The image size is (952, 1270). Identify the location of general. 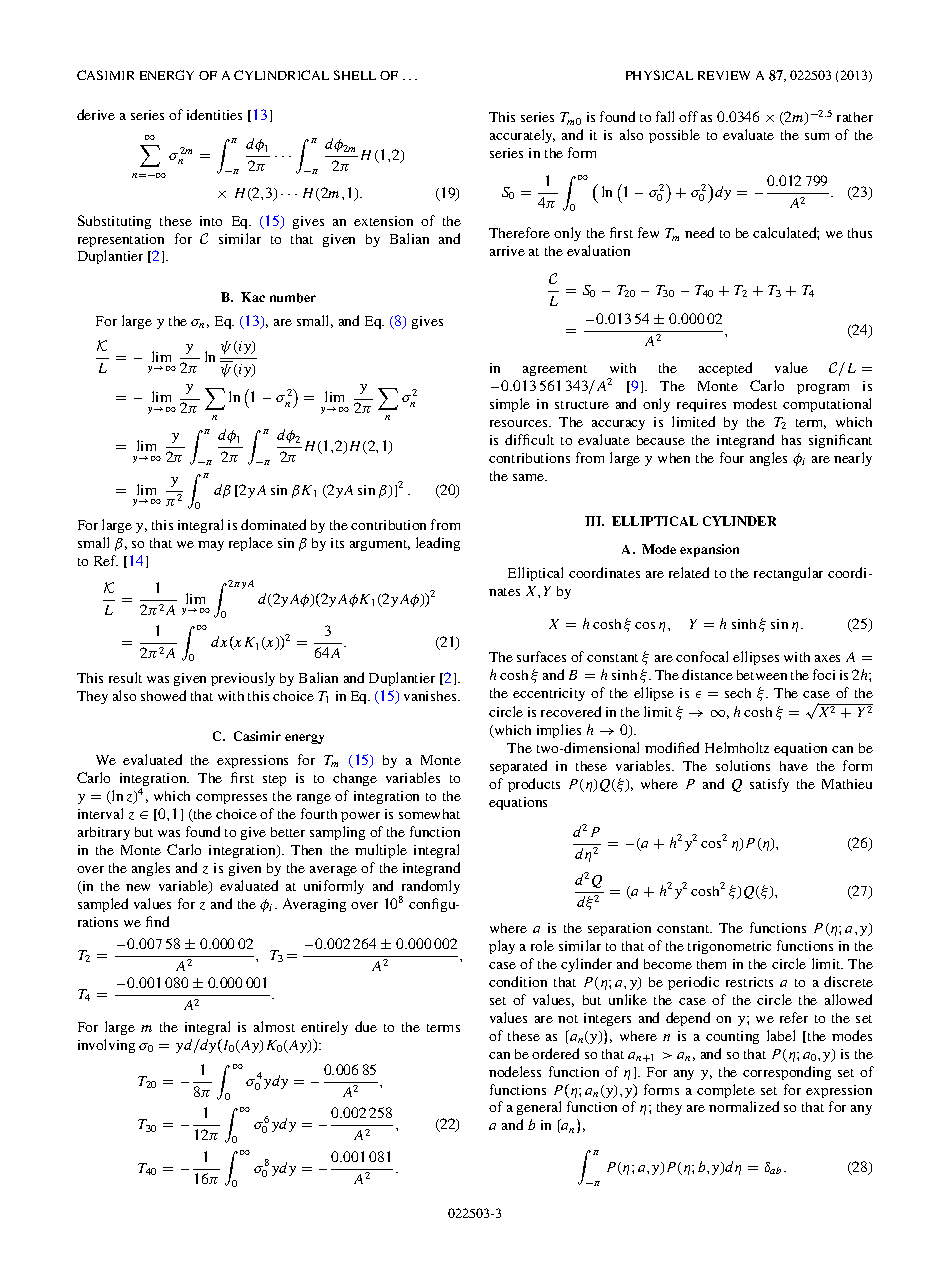
(539, 1108).
